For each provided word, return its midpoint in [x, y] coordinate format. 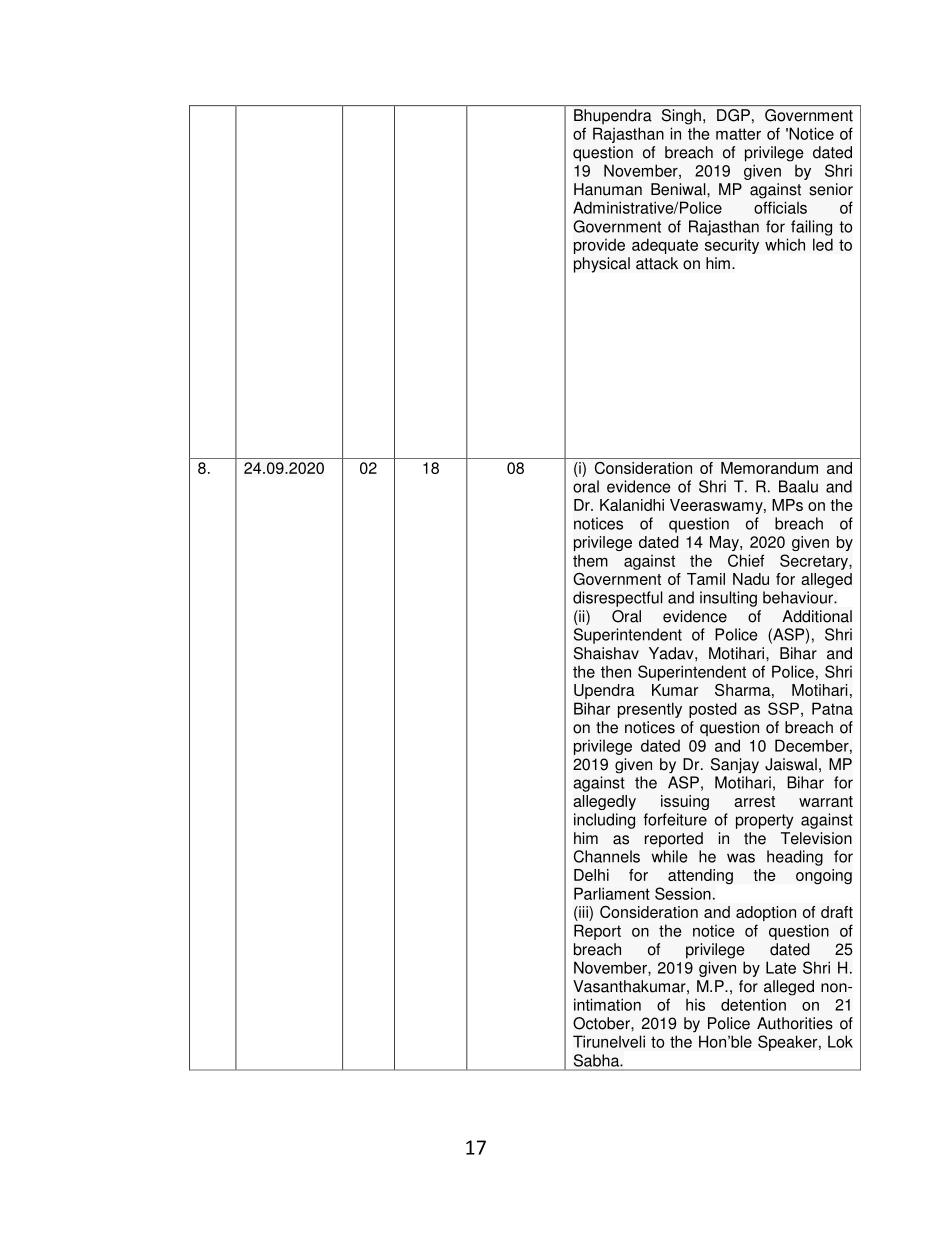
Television [816, 838]
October [602, 1023]
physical [602, 265]
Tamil [706, 579]
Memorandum [769, 468]
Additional [817, 616]
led [823, 244]
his [695, 1004]
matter [738, 134]
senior [831, 189]
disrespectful [618, 599]
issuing [685, 802]
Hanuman [608, 189]
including [604, 821]
